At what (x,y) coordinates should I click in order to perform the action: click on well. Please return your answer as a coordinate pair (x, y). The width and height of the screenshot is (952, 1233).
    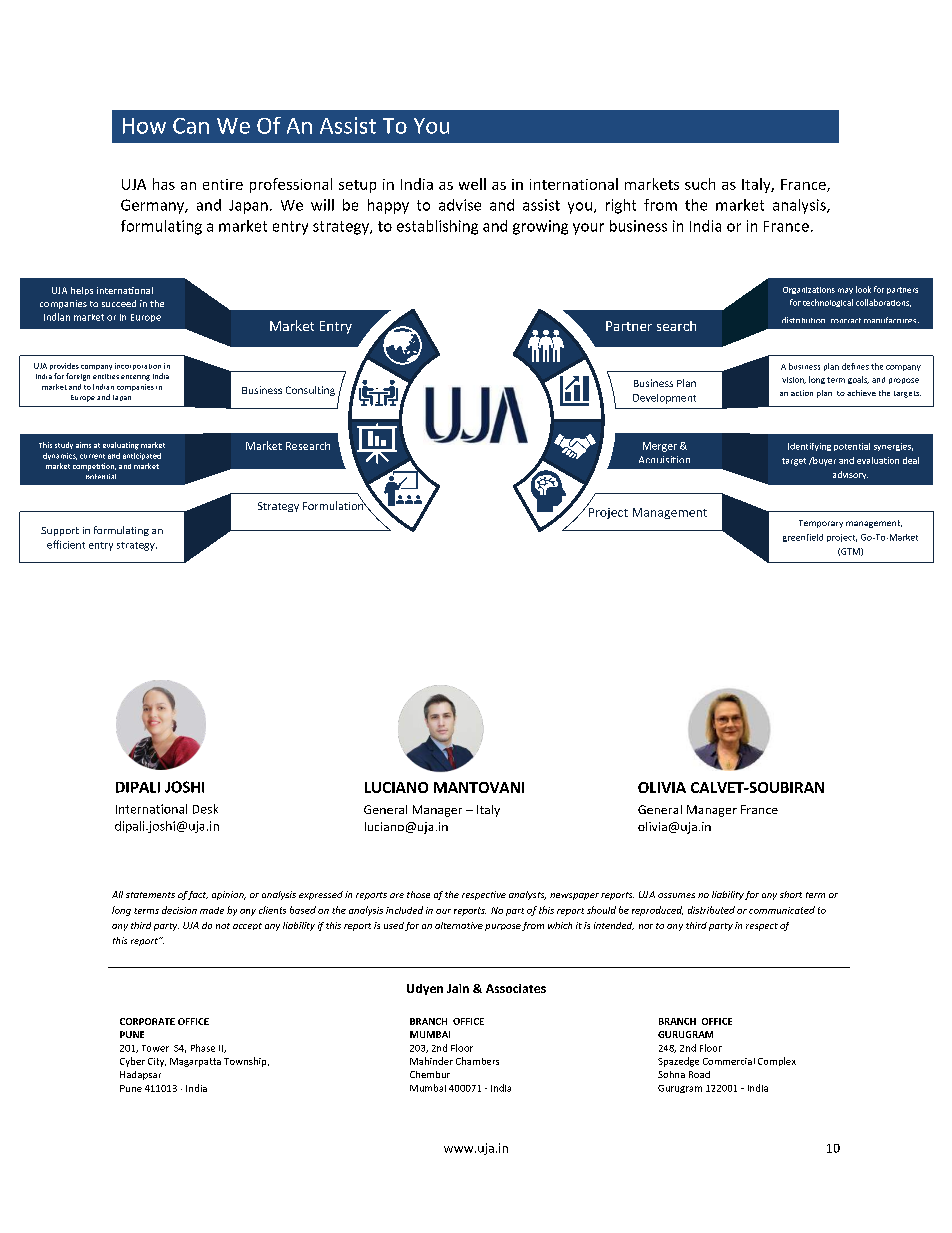
    Looking at the image, I should click on (472, 184).
